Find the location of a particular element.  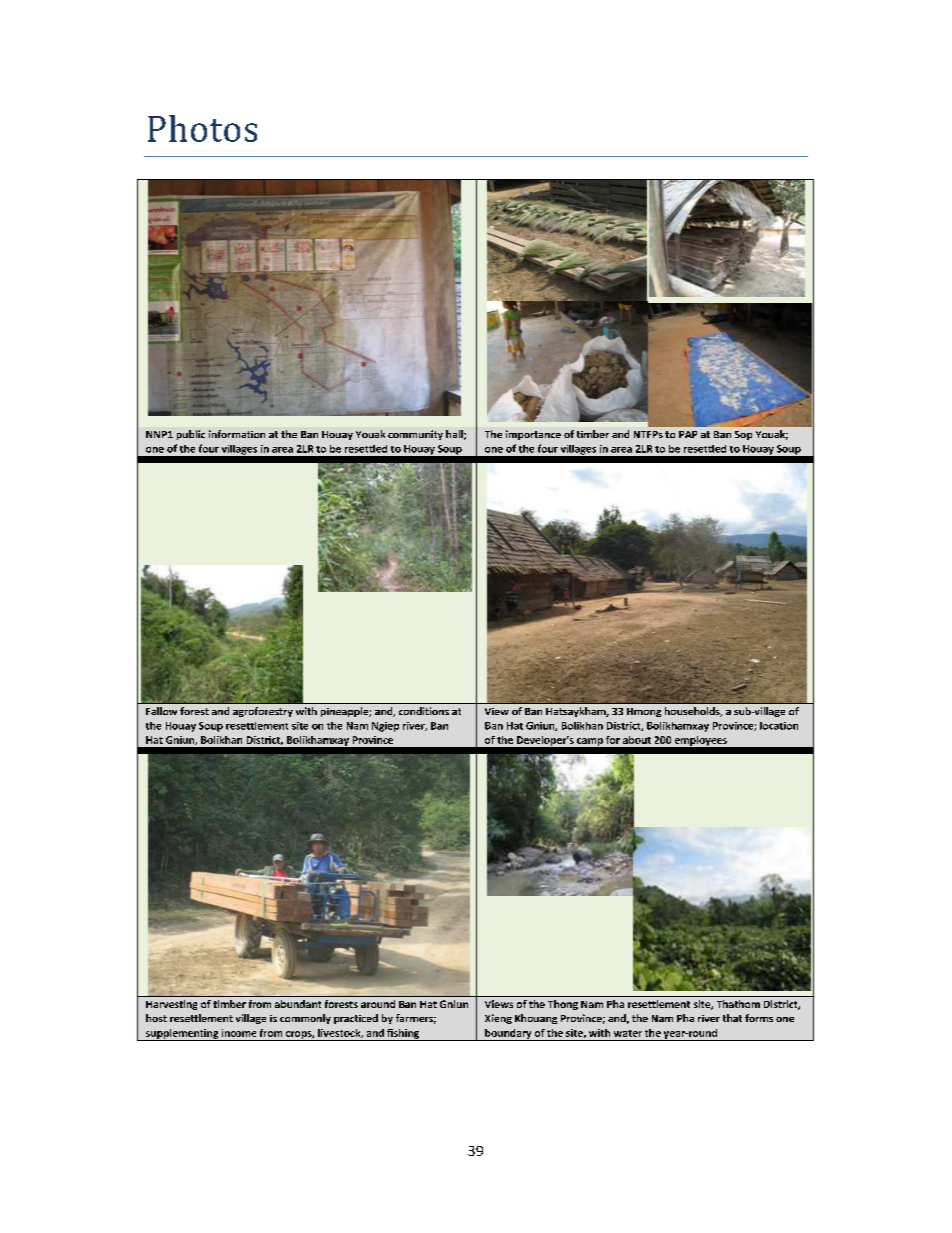

conditions is located at coordinates (424, 711).
